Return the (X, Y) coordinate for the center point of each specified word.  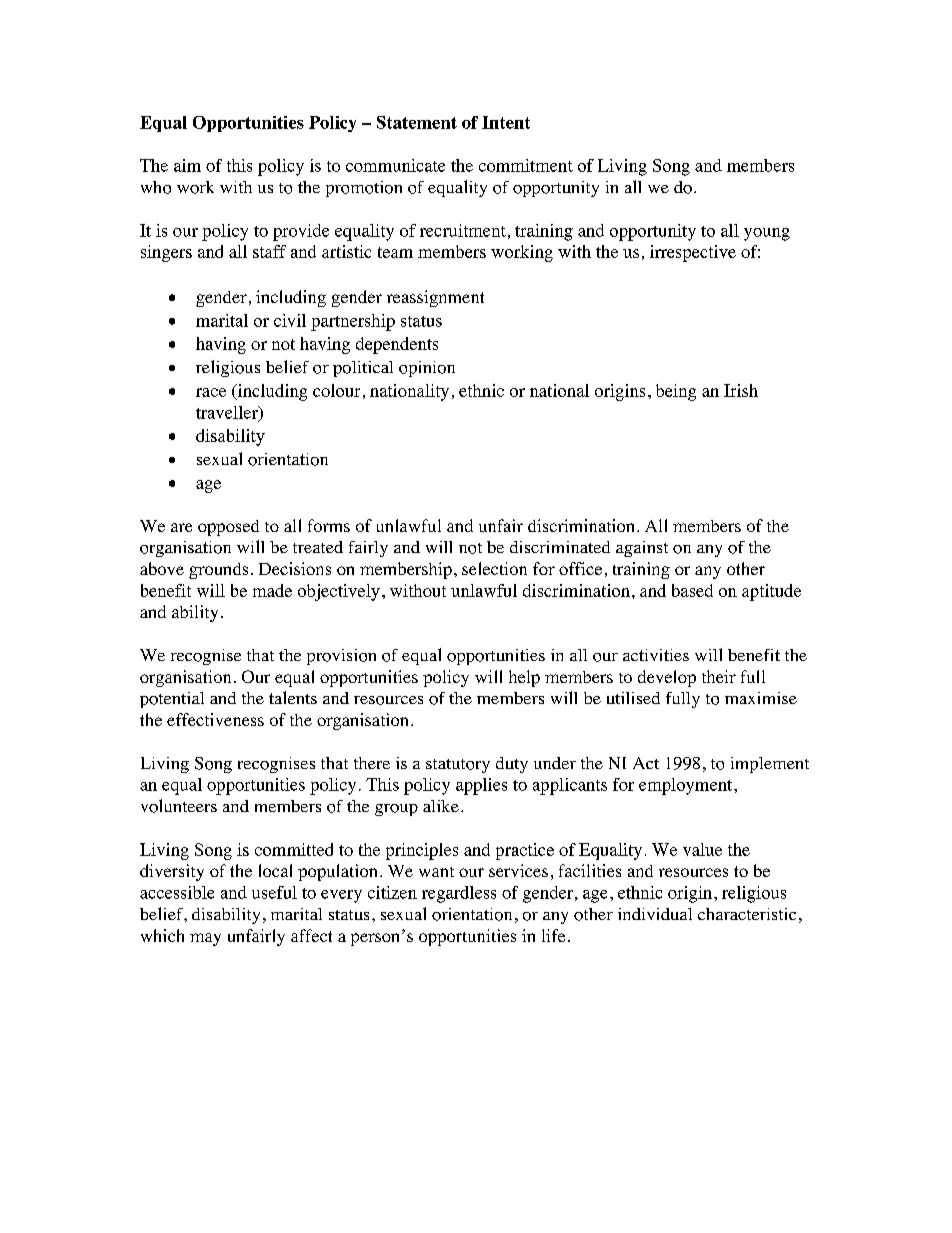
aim (187, 165)
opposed (228, 528)
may (205, 939)
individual (655, 914)
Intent (506, 122)
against (642, 549)
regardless (459, 894)
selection (494, 568)
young (767, 234)
